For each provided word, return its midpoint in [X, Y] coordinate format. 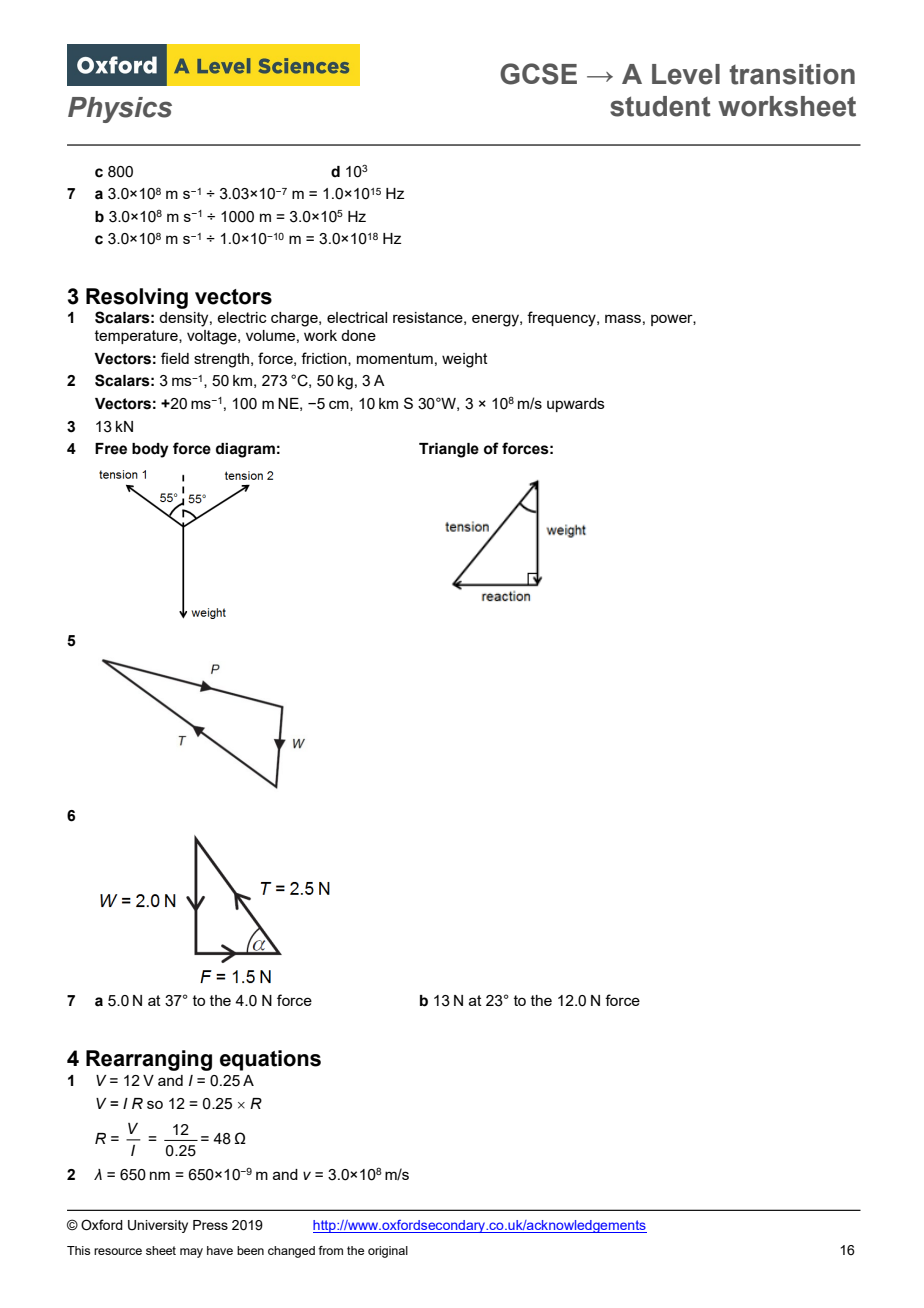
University [158, 1226]
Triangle [449, 450]
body [150, 450]
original [388, 1252]
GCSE [538, 74]
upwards [576, 405]
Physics [120, 110]
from [330, 1250]
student [660, 106]
